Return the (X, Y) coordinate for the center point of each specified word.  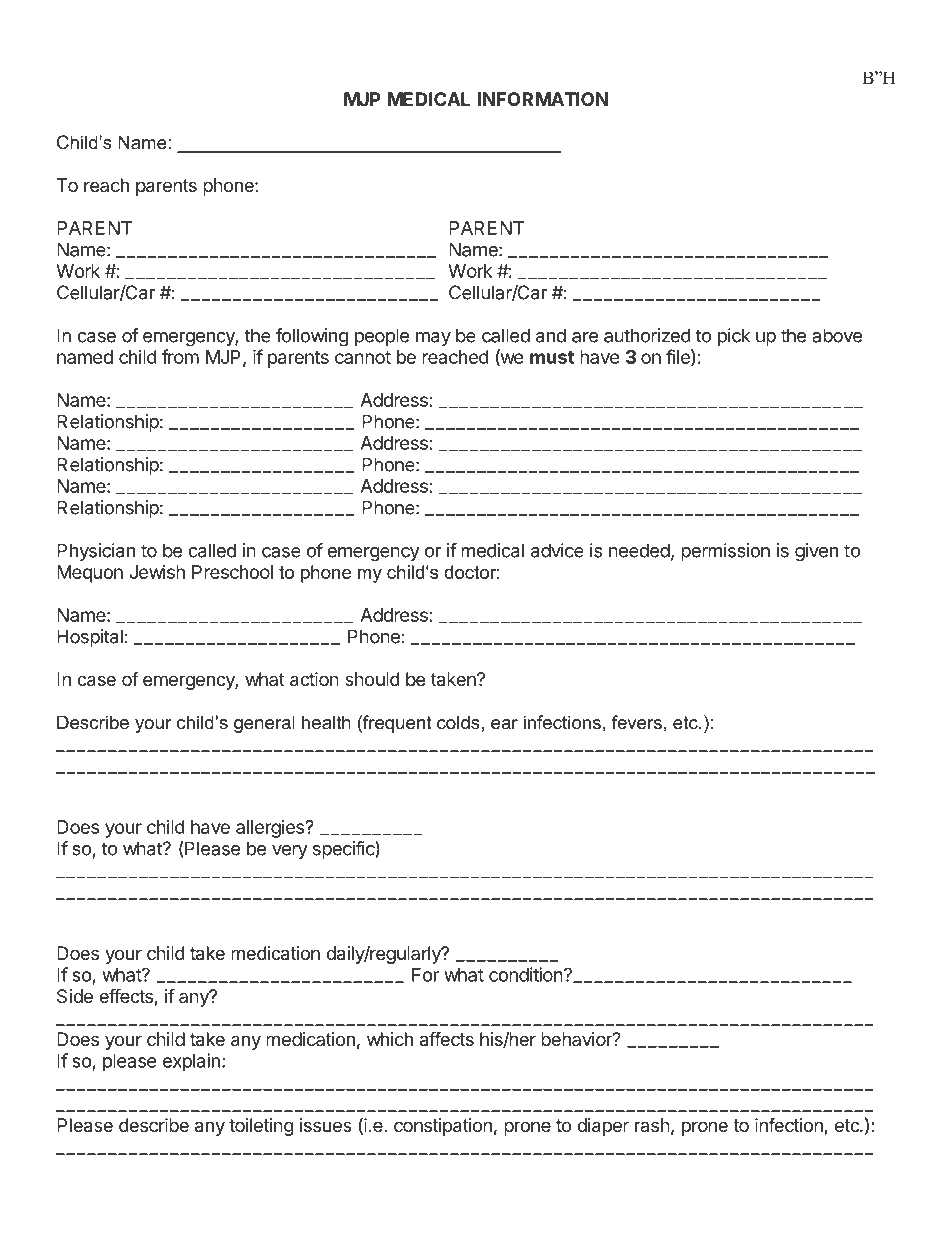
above (837, 335)
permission (725, 552)
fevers (637, 722)
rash (652, 1125)
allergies (271, 829)
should (372, 679)
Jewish (157, 572)
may (433, 339)
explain (191, 1062)
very (290, 852)
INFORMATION (543, 99)
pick (734, 337)
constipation (443, 1127)
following (312, 337)
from (180, 356)
